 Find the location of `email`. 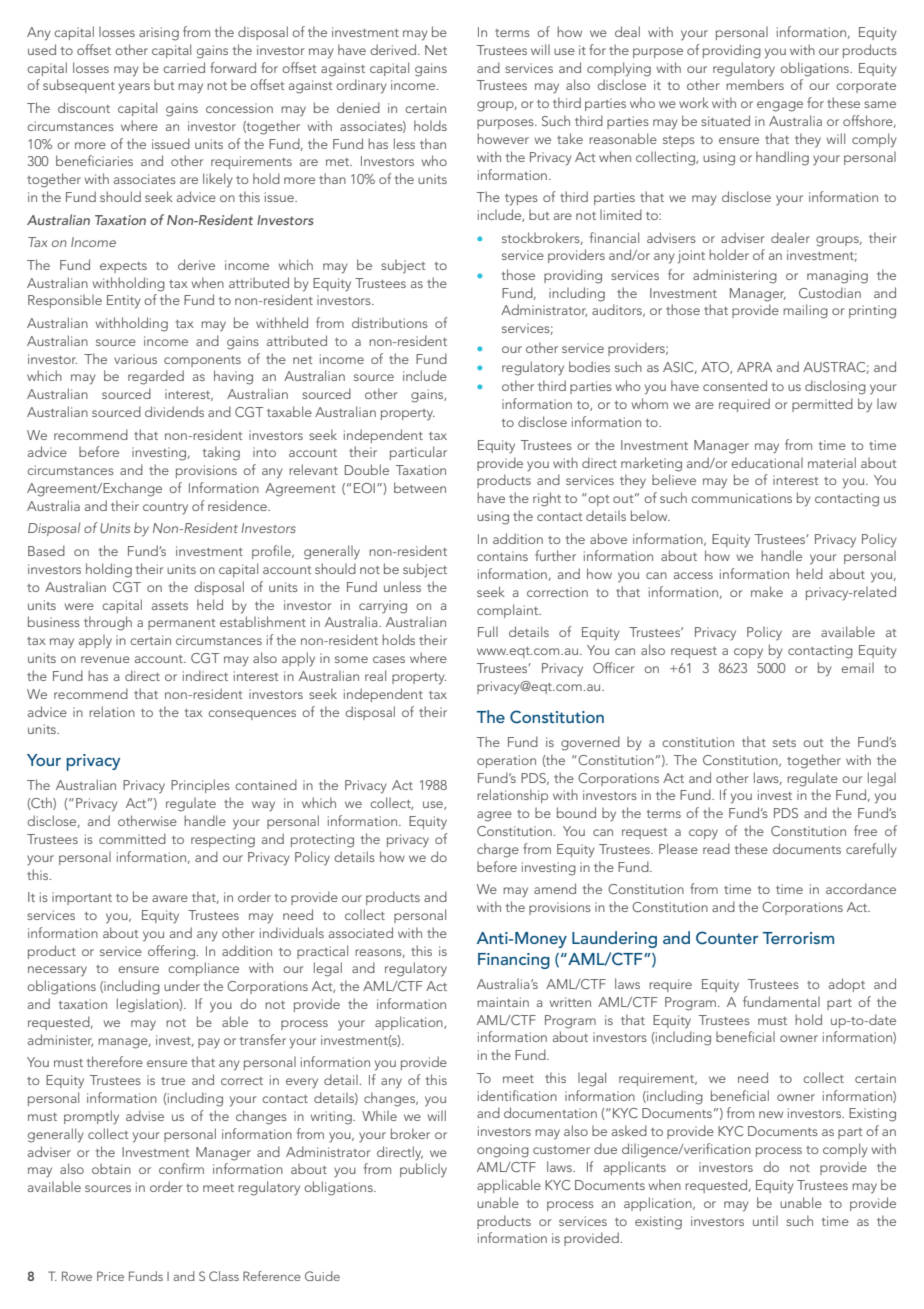

email is located at coordinates (857, 668).
